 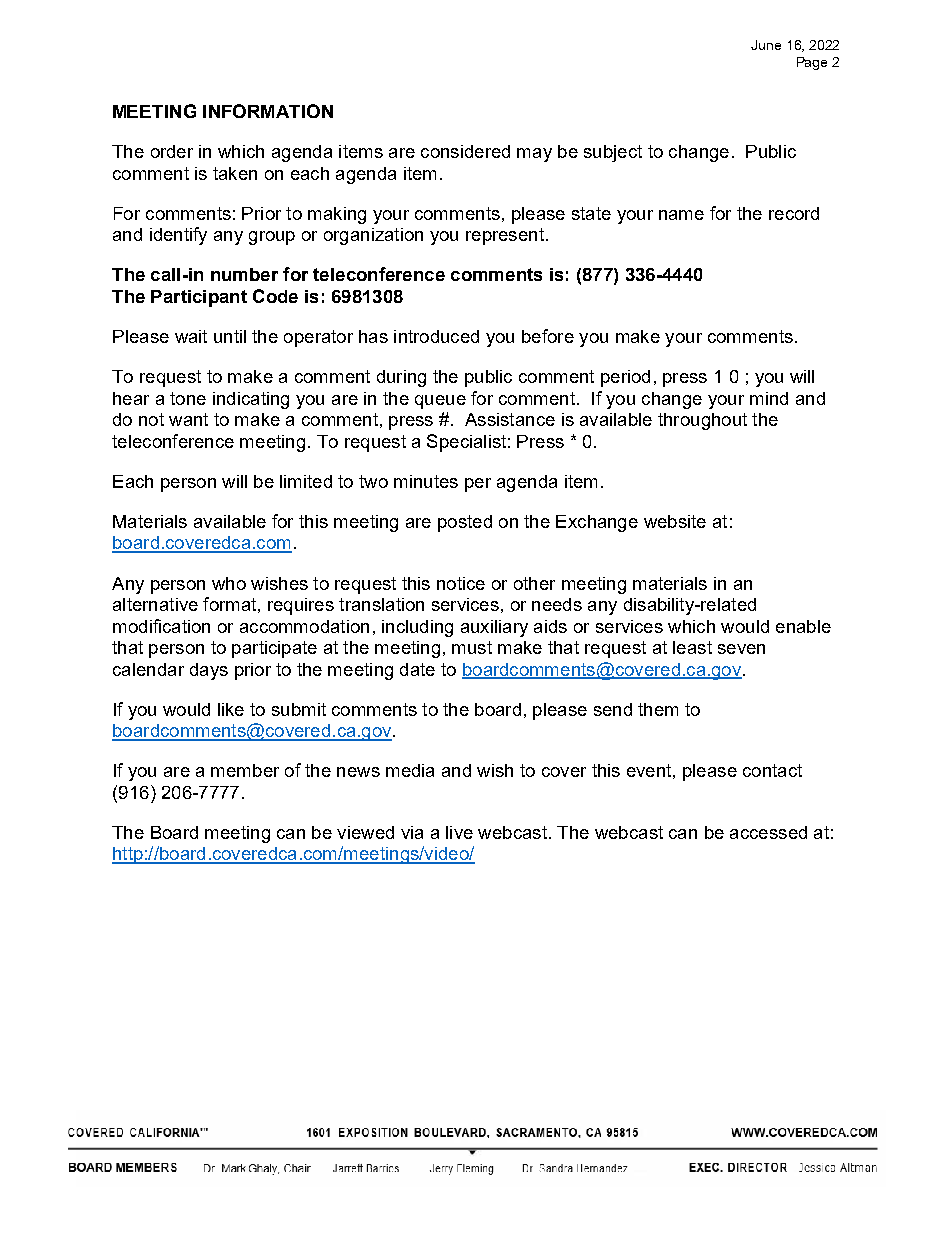 What do you see at coordinates (461, 583) in the document?
I see `notice` at bounding box center [461, 583].
